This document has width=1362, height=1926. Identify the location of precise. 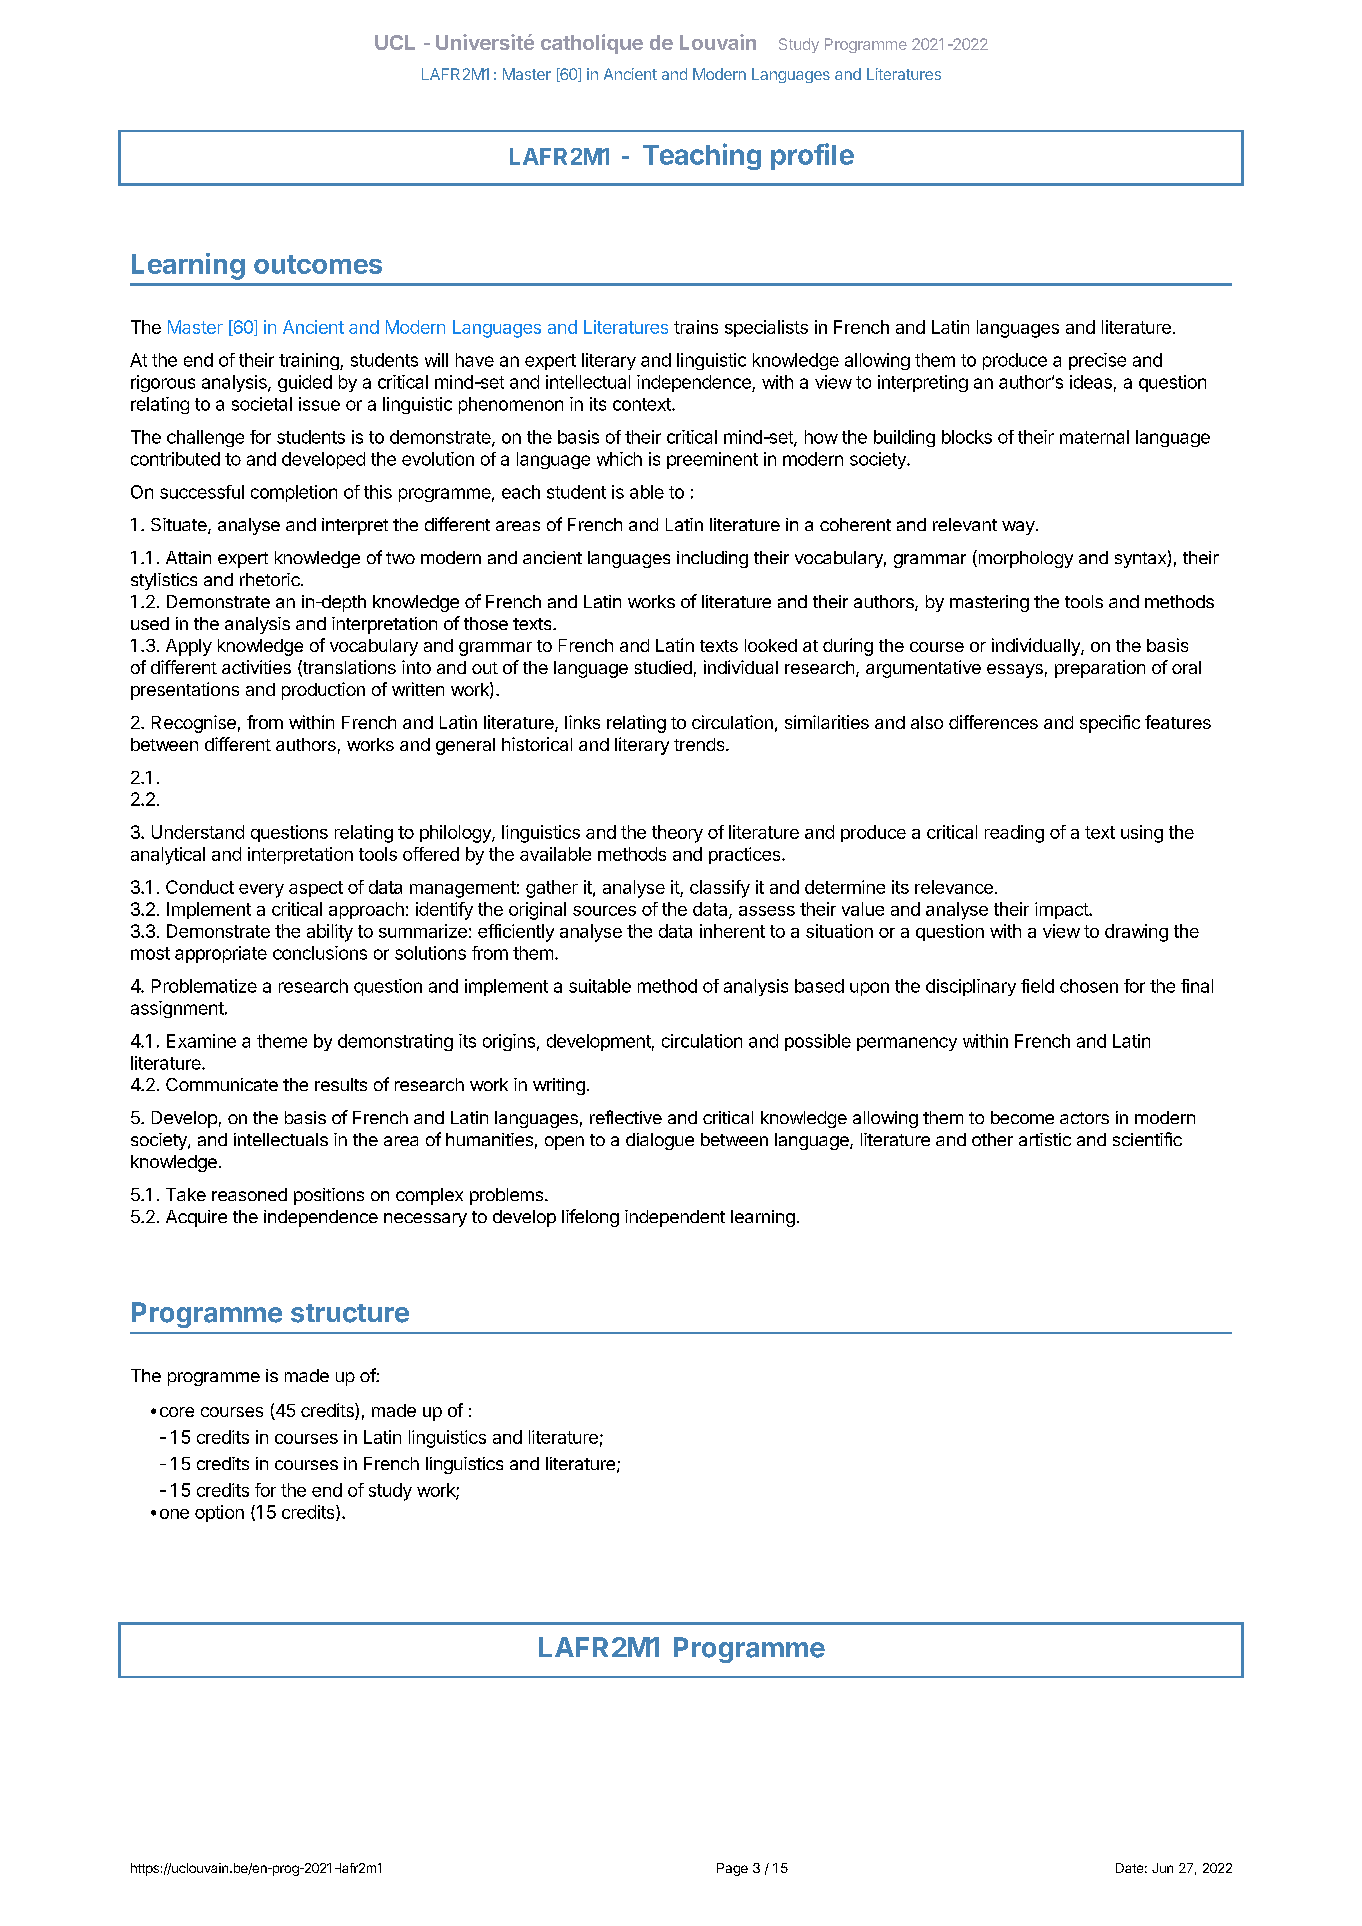
(1097, 361).
